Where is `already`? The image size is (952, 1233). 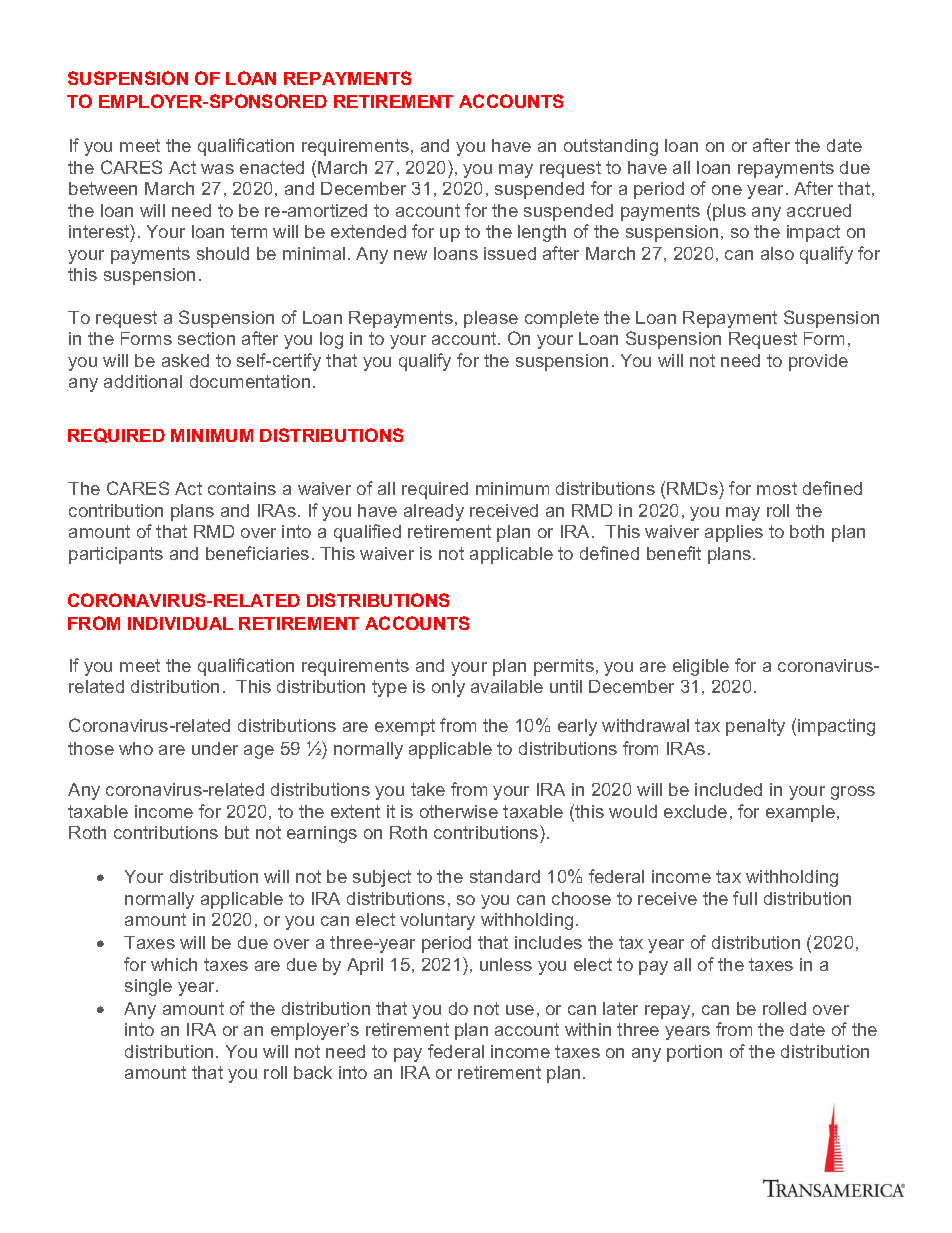
already is located at coordinates (434, 512).
